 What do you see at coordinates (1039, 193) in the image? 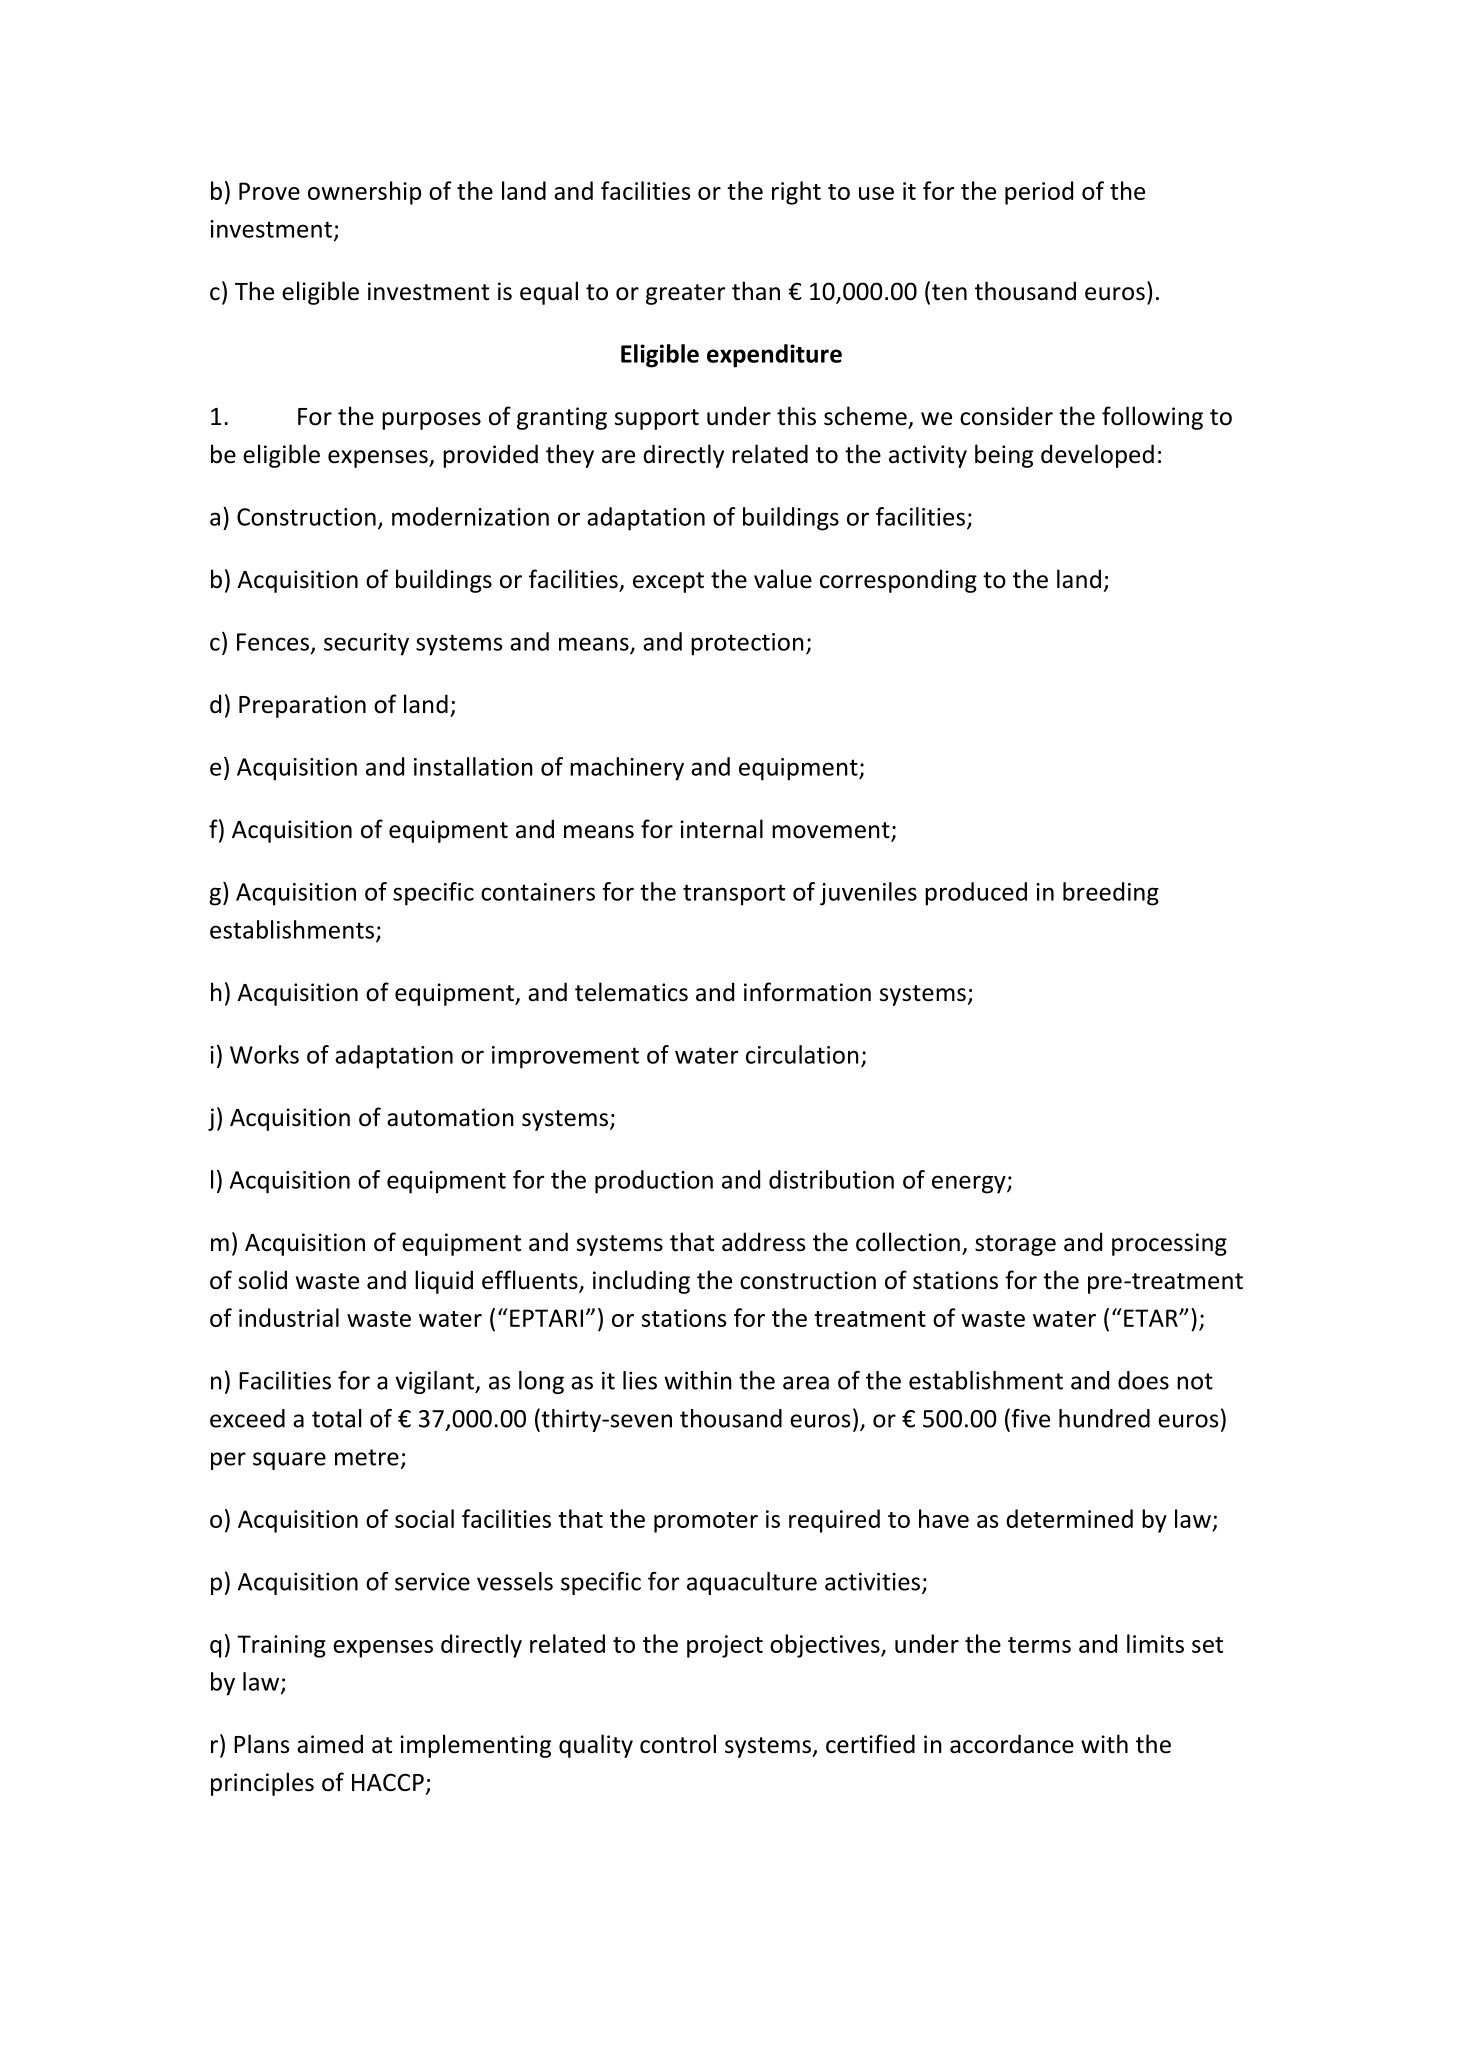
I see `period` at bounding box center [1039, 193].
